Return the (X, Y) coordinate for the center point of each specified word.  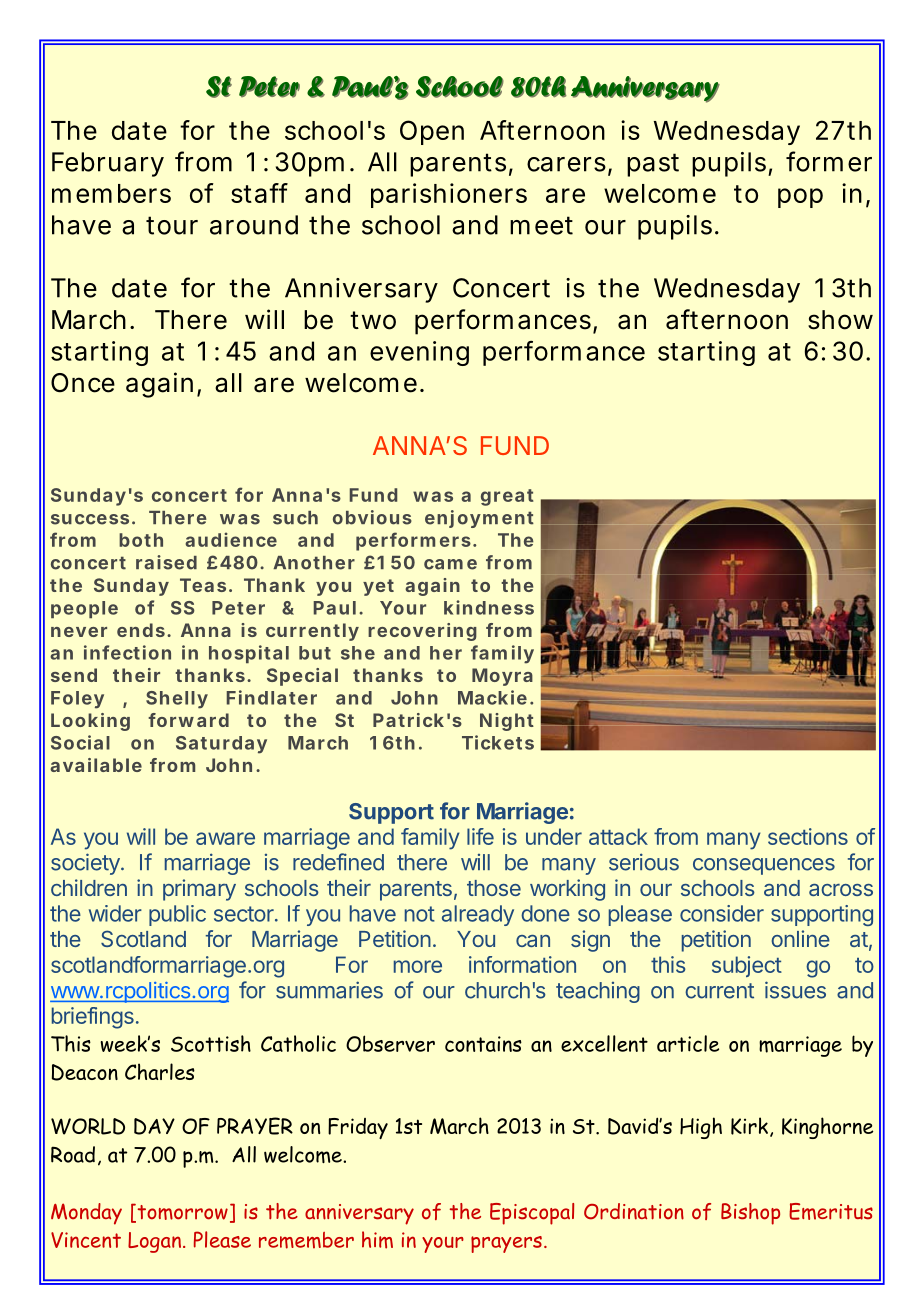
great (507, 497)
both (141, 540)
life (480, 836)
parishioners (449, 195)
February (108, 164)
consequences (764, 866)
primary (199, 890)
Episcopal (532, 1214)
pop (800, 198)
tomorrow (181, 1213)
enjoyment (479, 519)
